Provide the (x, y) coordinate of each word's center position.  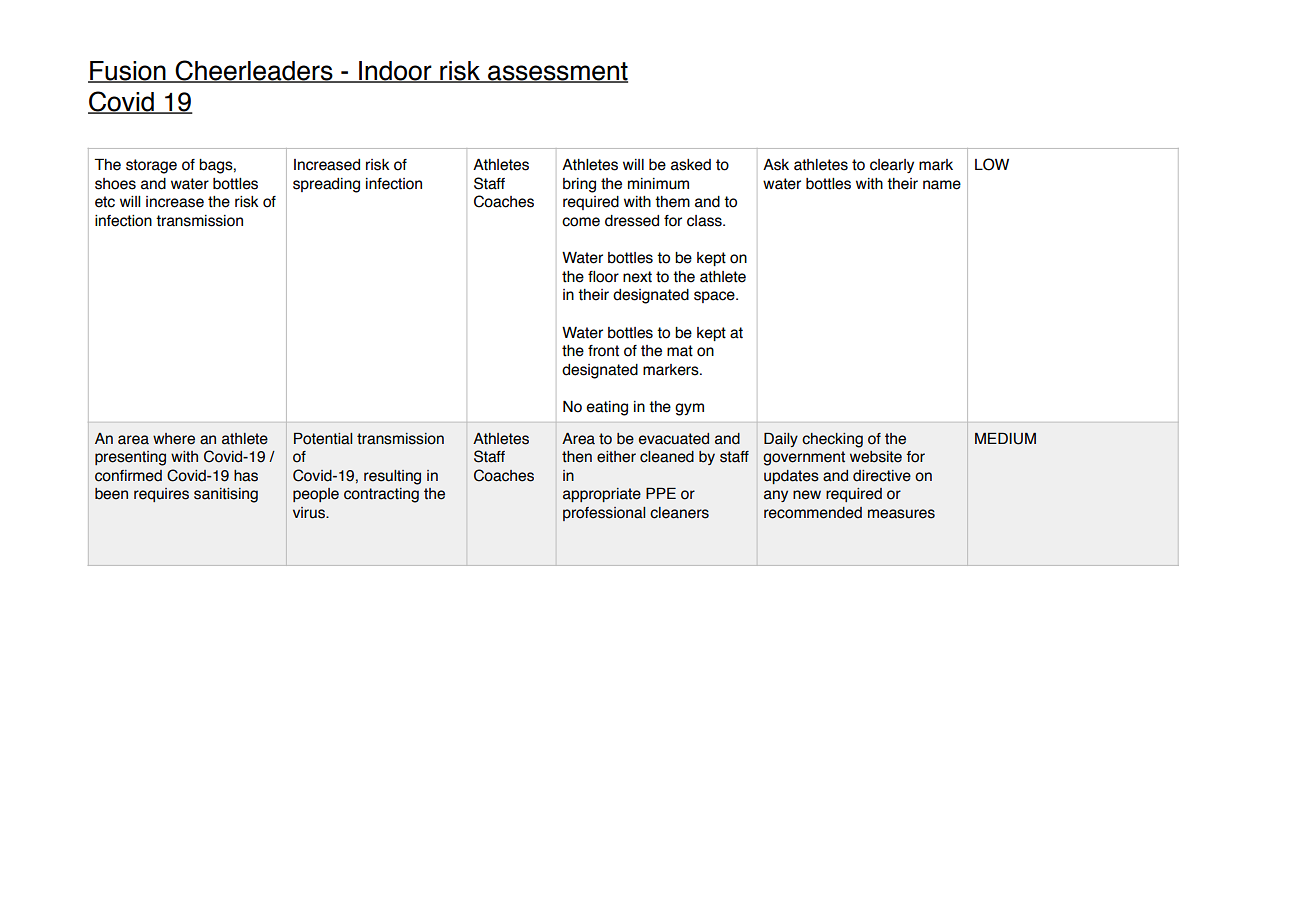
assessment (557, 72)
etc (105, 202)
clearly (892, 166)
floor (603, 277)
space (715, 297)
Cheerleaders (254, 71)
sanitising (226, 495)
